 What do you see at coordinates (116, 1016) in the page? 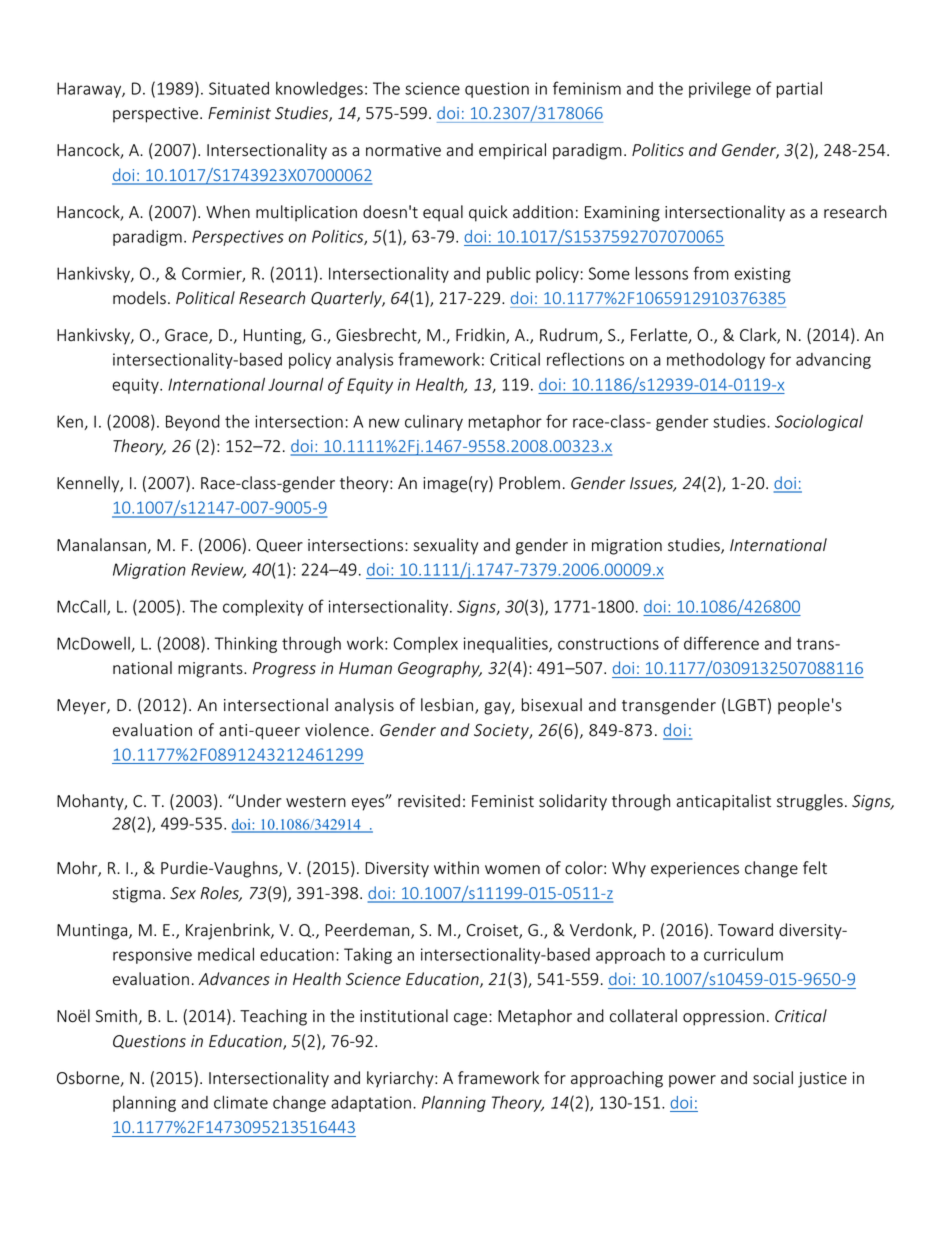
I see `Smith` at bounding box center [116, 1016].
